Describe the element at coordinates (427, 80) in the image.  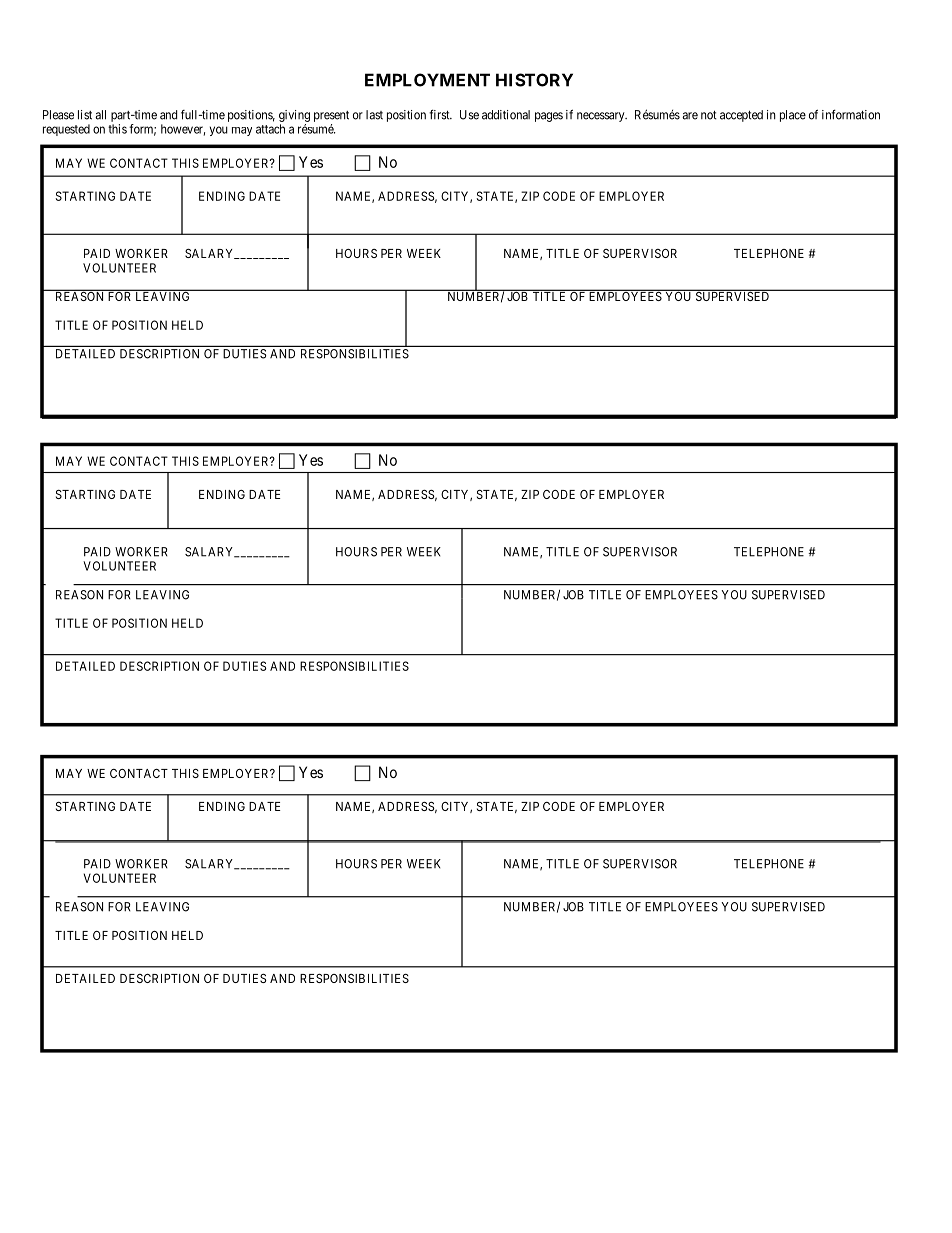
I see `EMPLOYMENT` at that location.
